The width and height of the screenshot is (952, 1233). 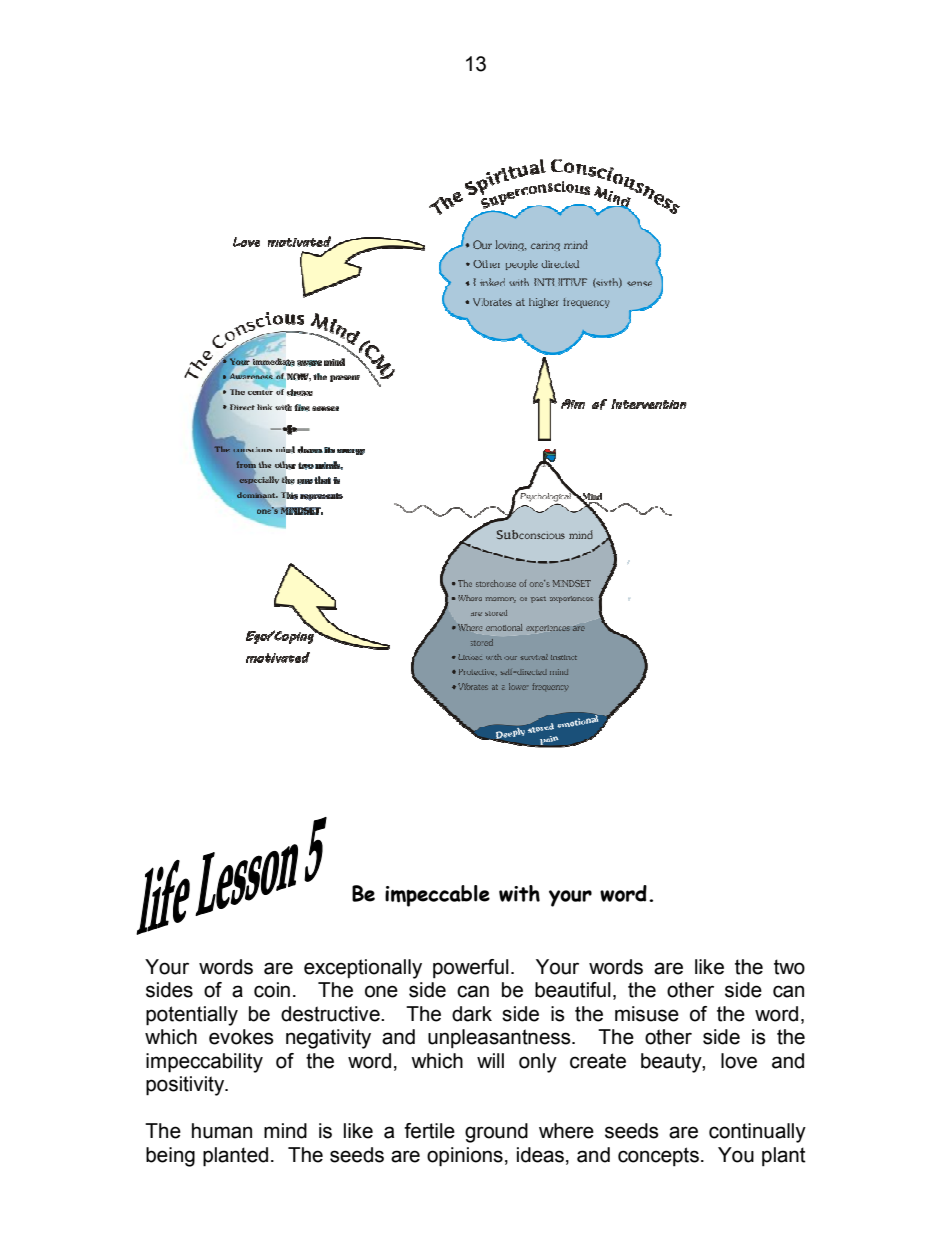 I want to click on with, so click(x=519, y=893).
